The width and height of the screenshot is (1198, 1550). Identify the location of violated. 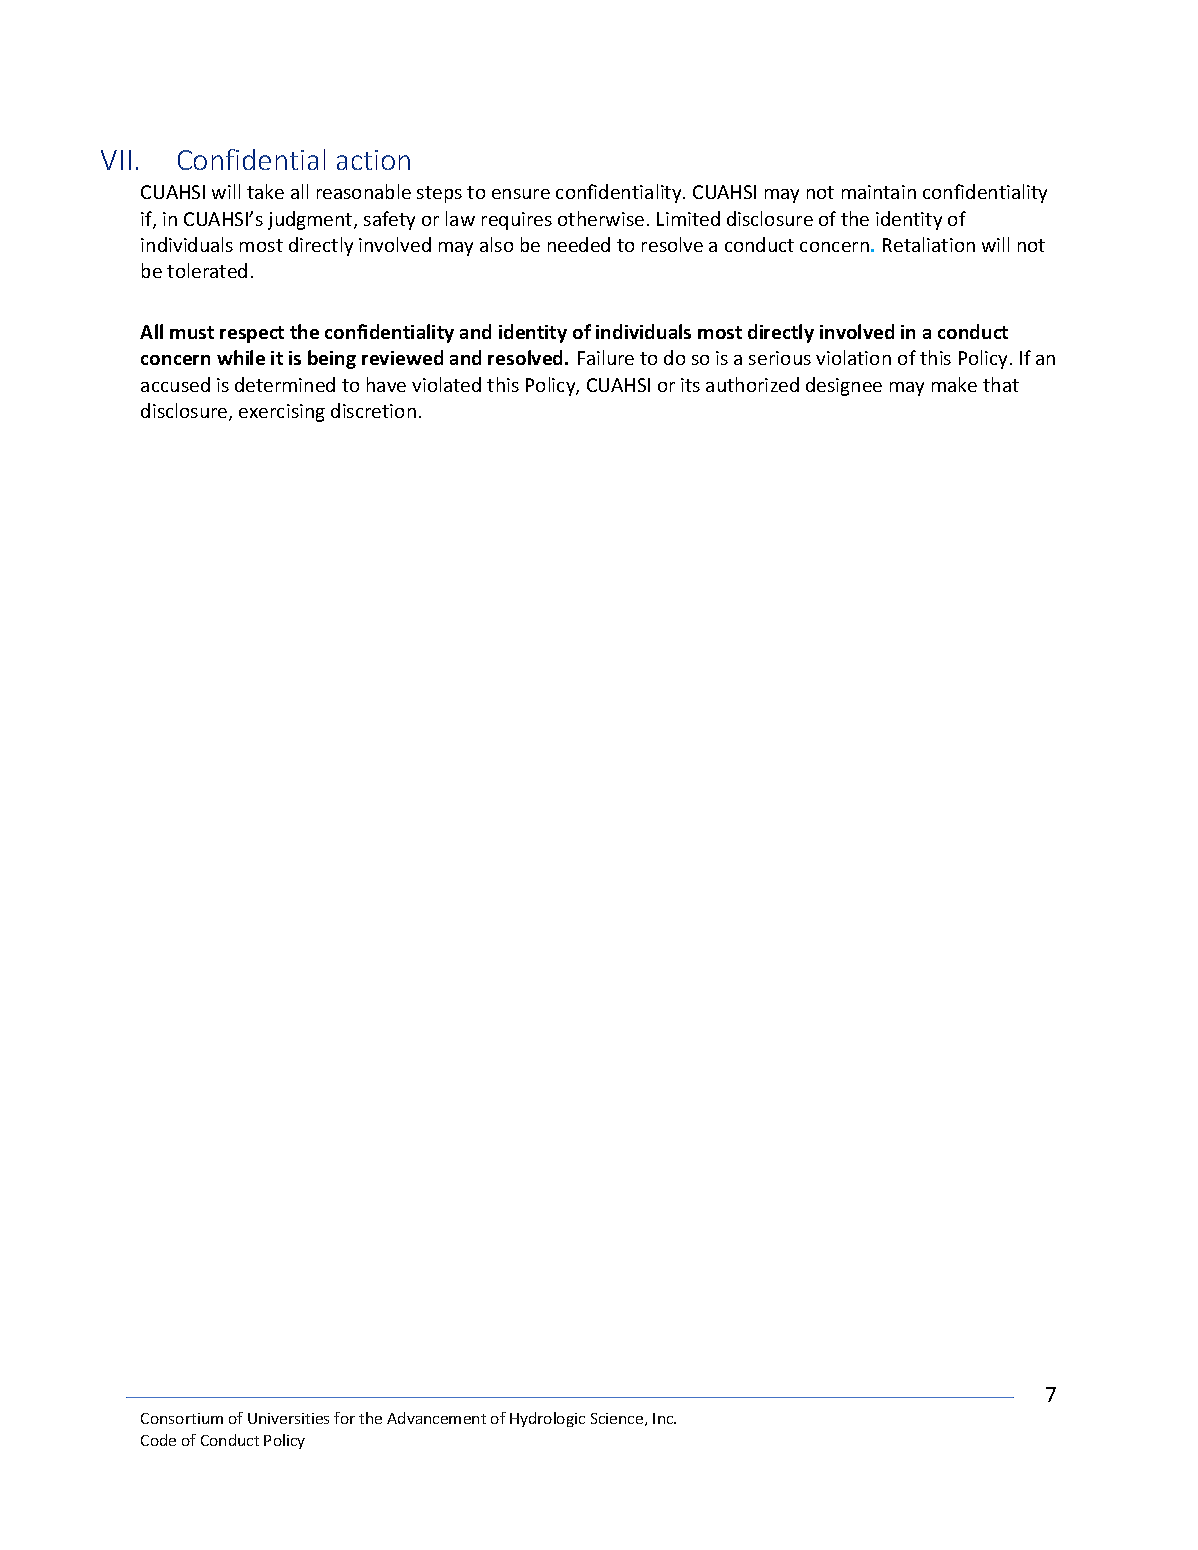
(446, 384).
